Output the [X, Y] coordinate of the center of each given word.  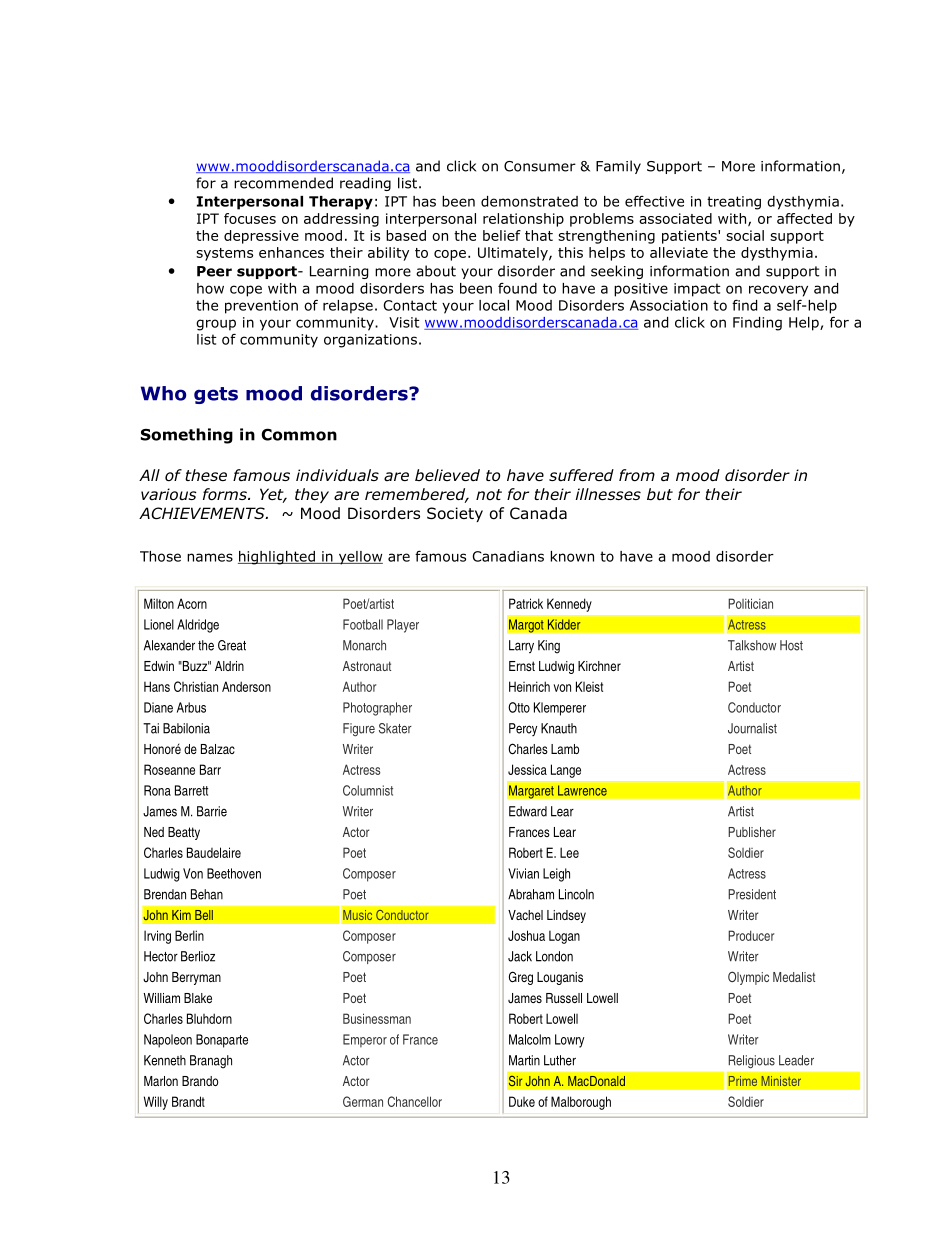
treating [734, 203]
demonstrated [529, 201]
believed [447, 475]
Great [232, 645]
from [637, 475]
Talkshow [752, 645]
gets [216, 395]
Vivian [523, 873]
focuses [250, 218]
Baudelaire [214, 852]
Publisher [752, 832]
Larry [521, 646]
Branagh [211, 1062]
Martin [524, 1060]
